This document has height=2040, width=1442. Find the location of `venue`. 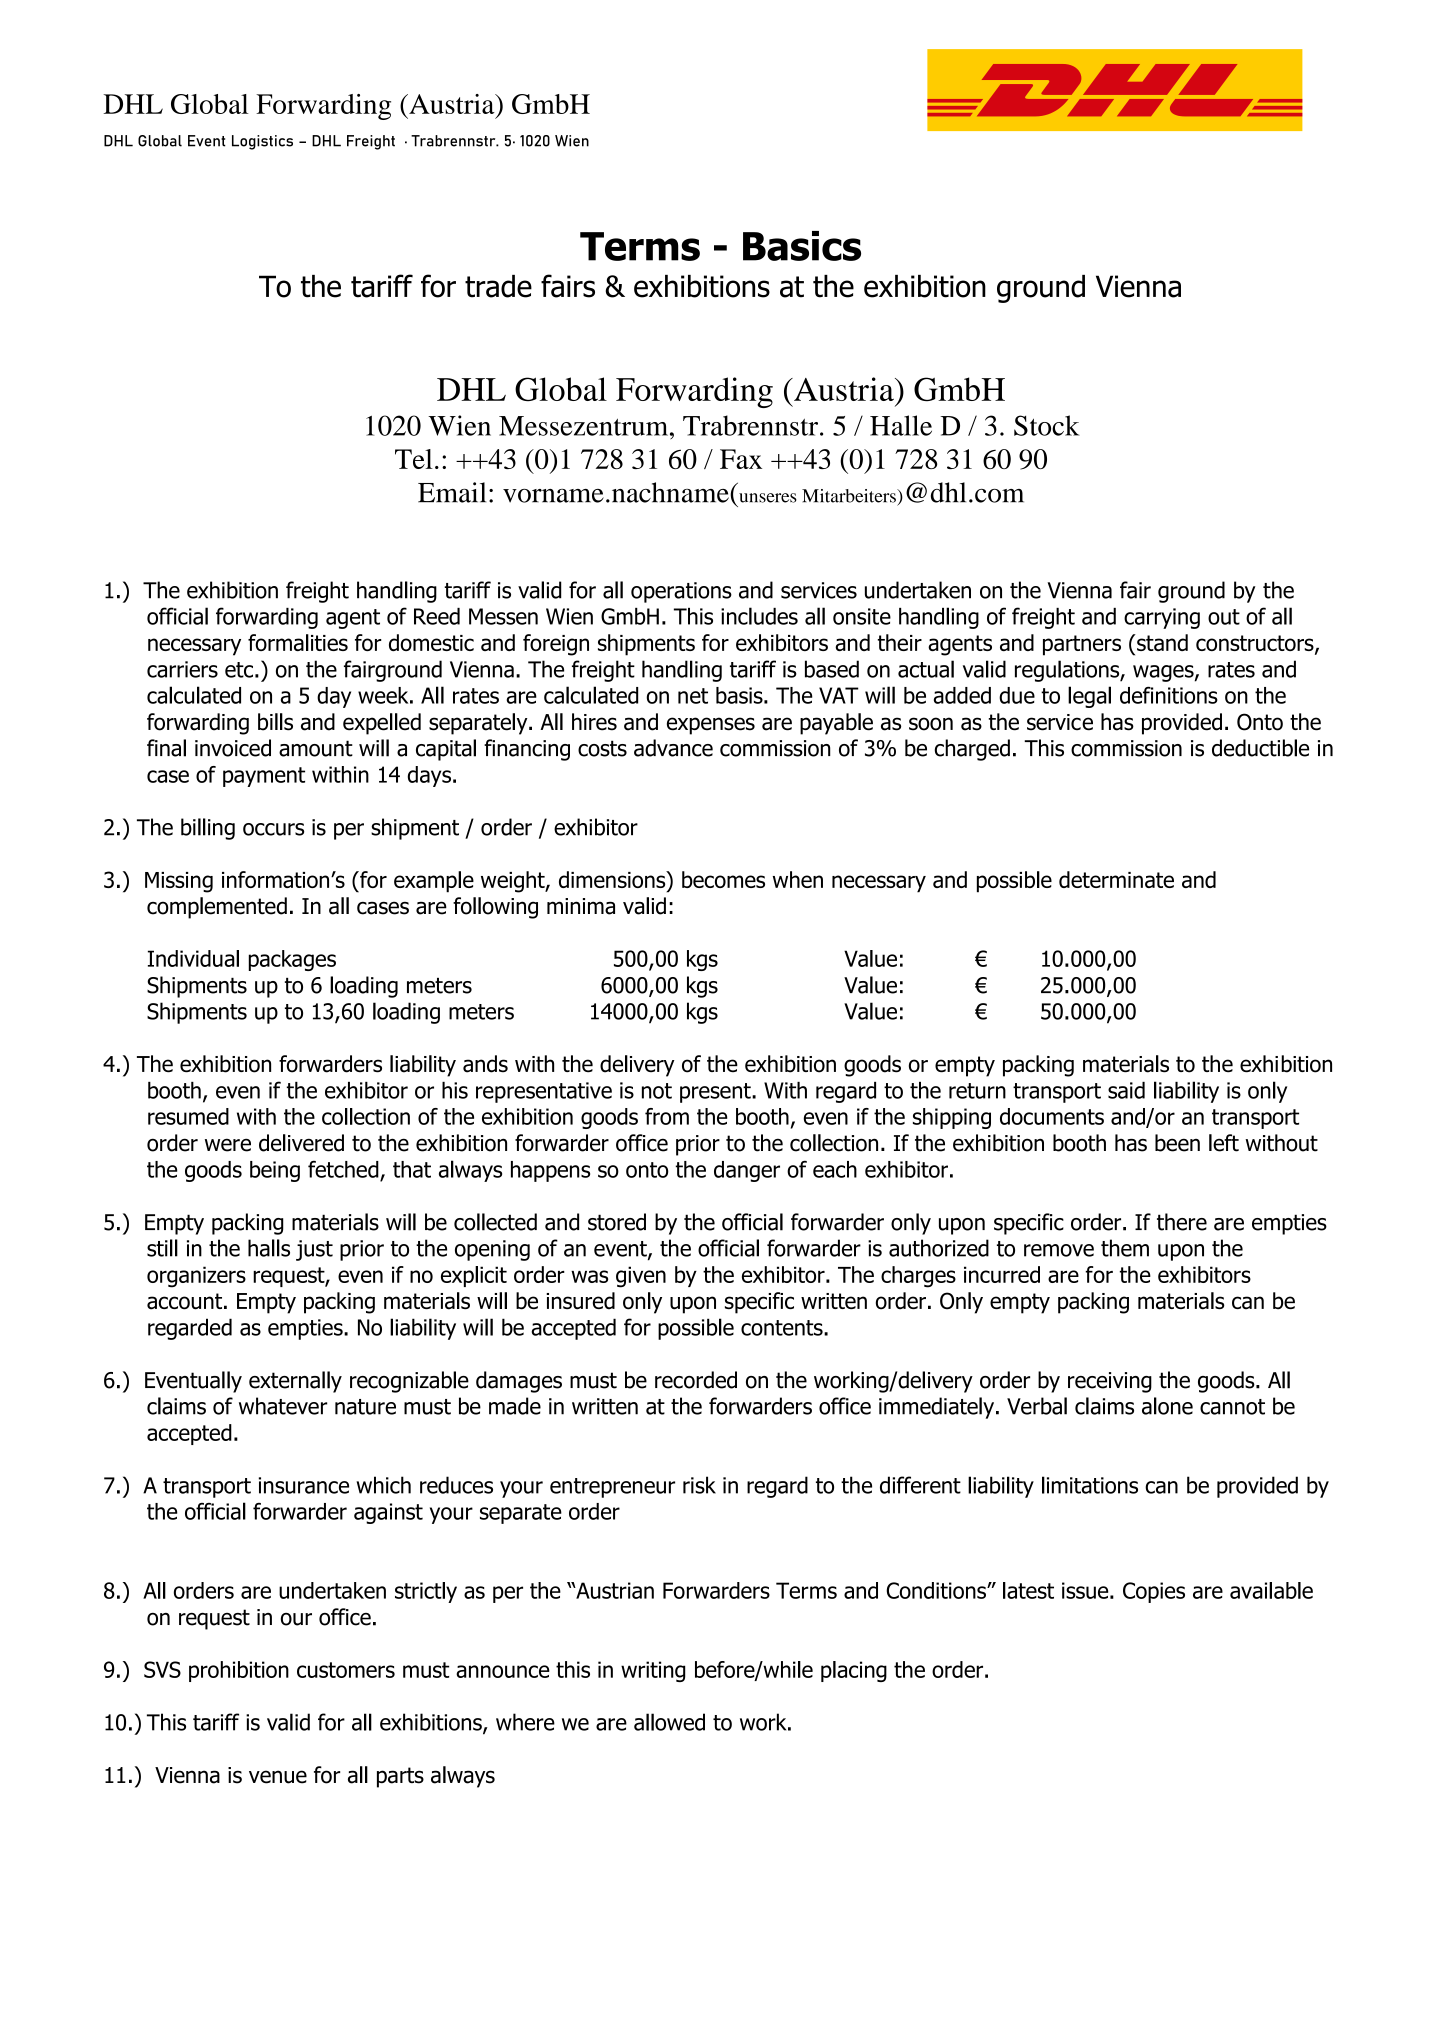

venue is located at coordinates (278, 1777).
